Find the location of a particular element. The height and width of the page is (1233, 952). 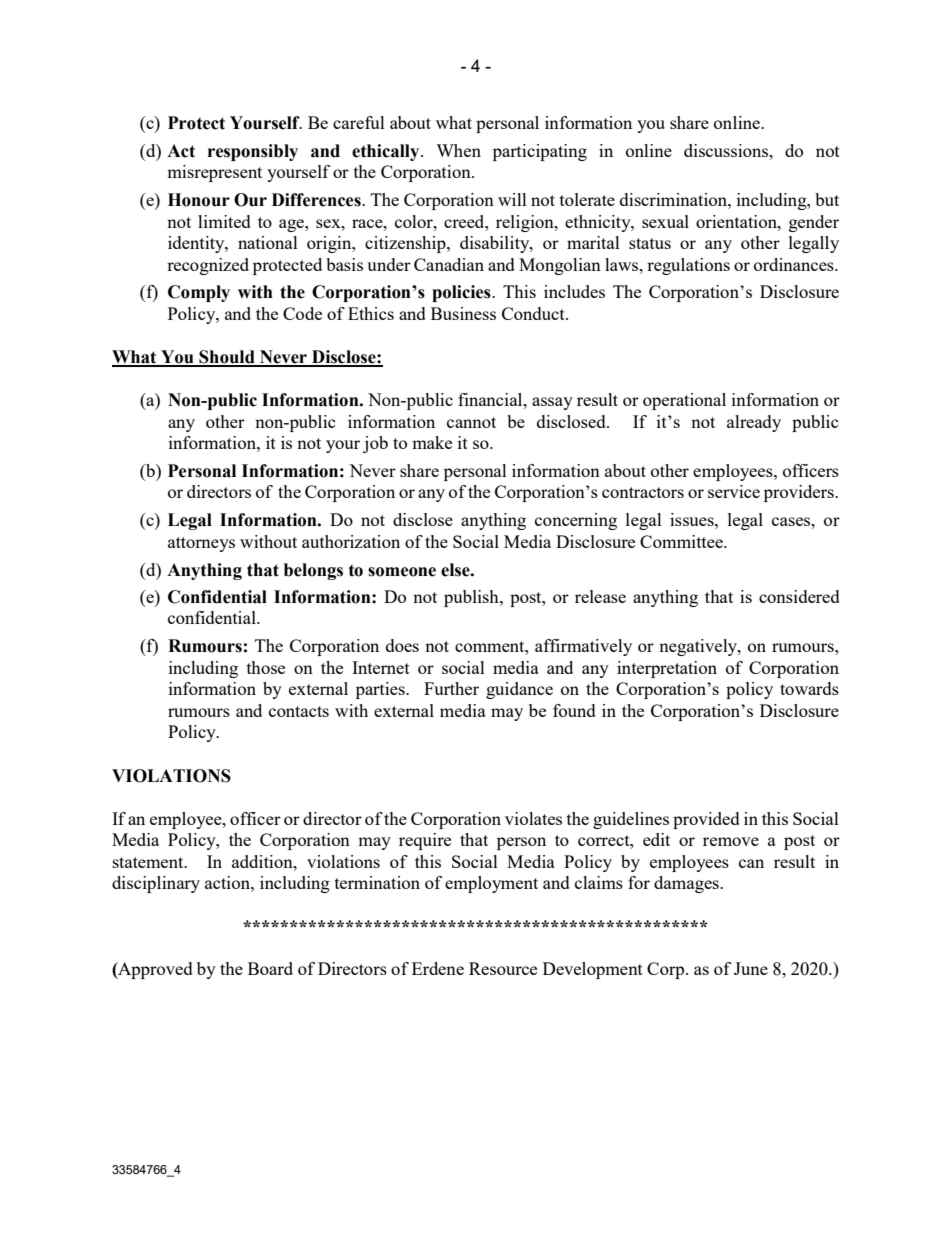

When is located at coordinates (458, 150).
